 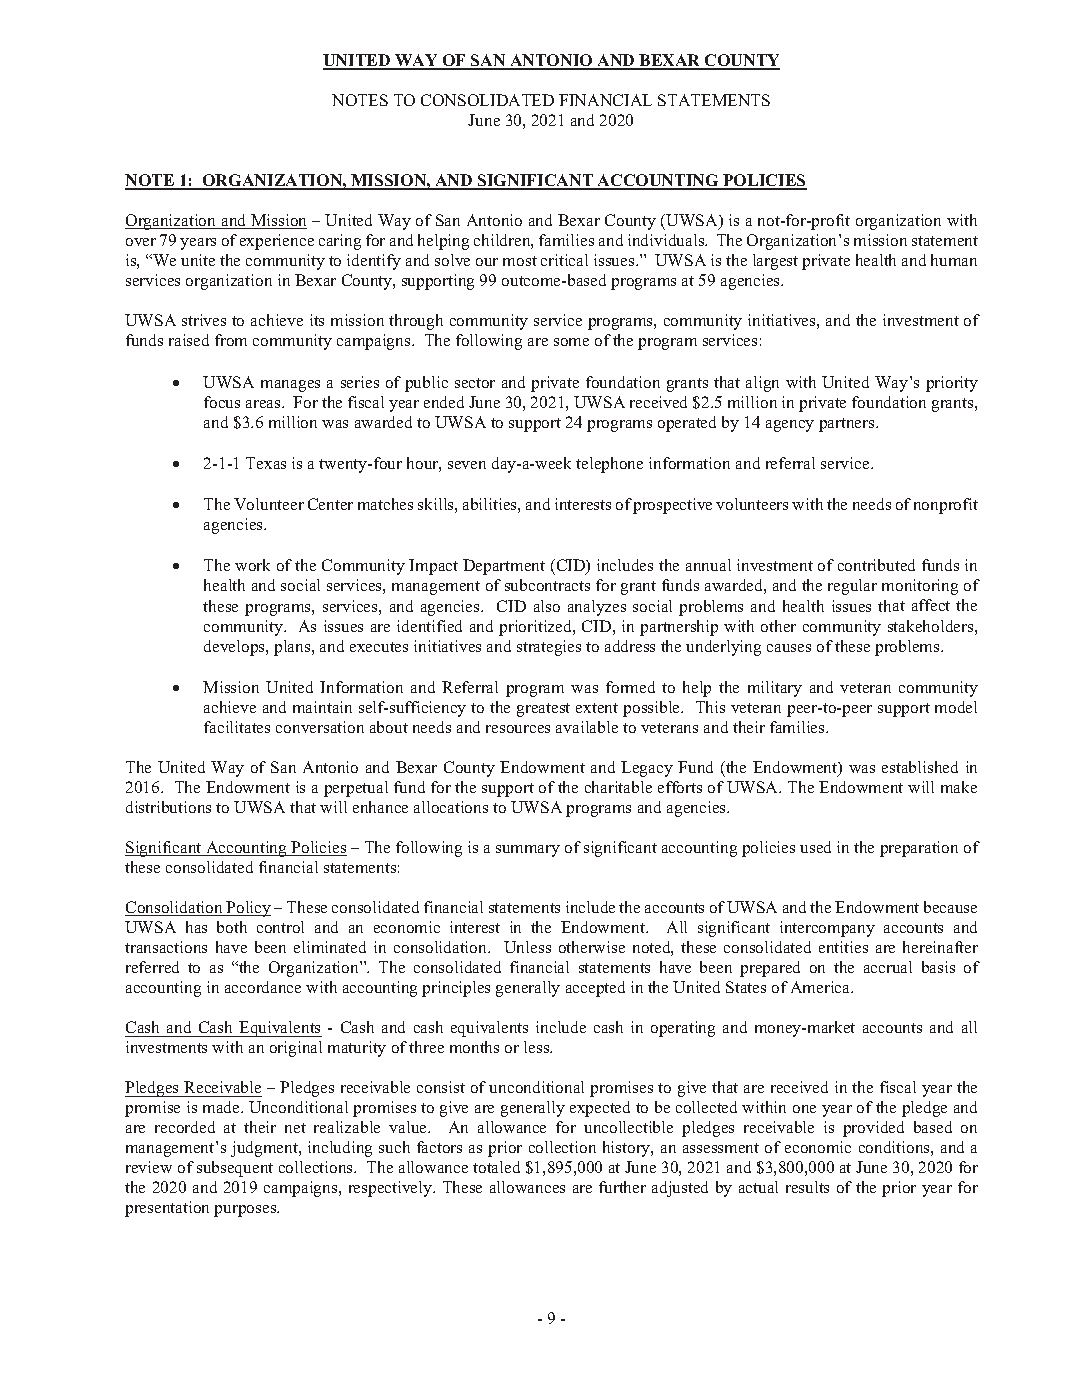 I want to click on results, so click(x=807, y=1187).
